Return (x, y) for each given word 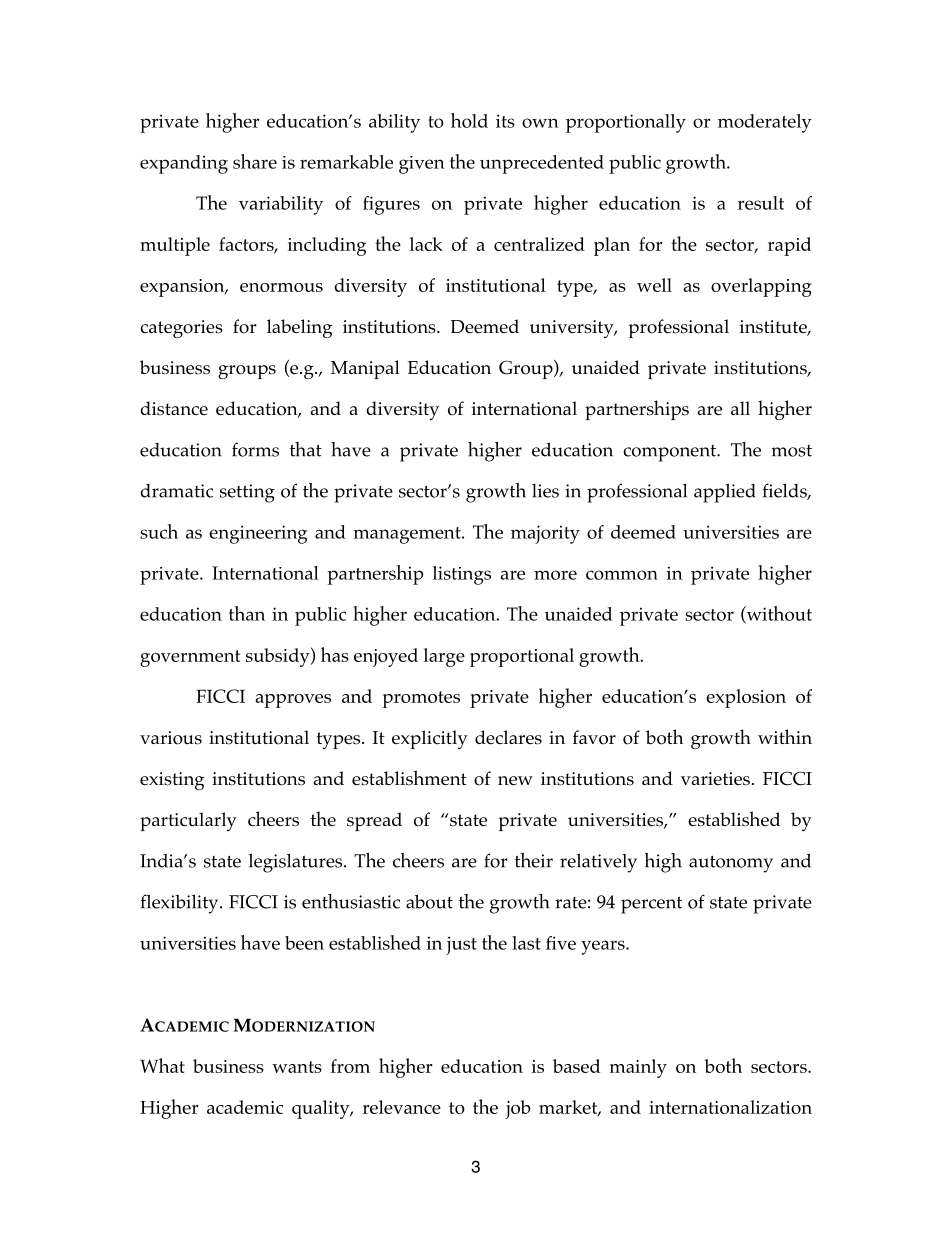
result (761, 203)
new (515, 781)
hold (469, 120)
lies (545, 491)
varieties (715, 779)
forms (255, 449)
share (255, 161)
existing (172, 781)
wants (297, 1067)
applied (725, 493)
